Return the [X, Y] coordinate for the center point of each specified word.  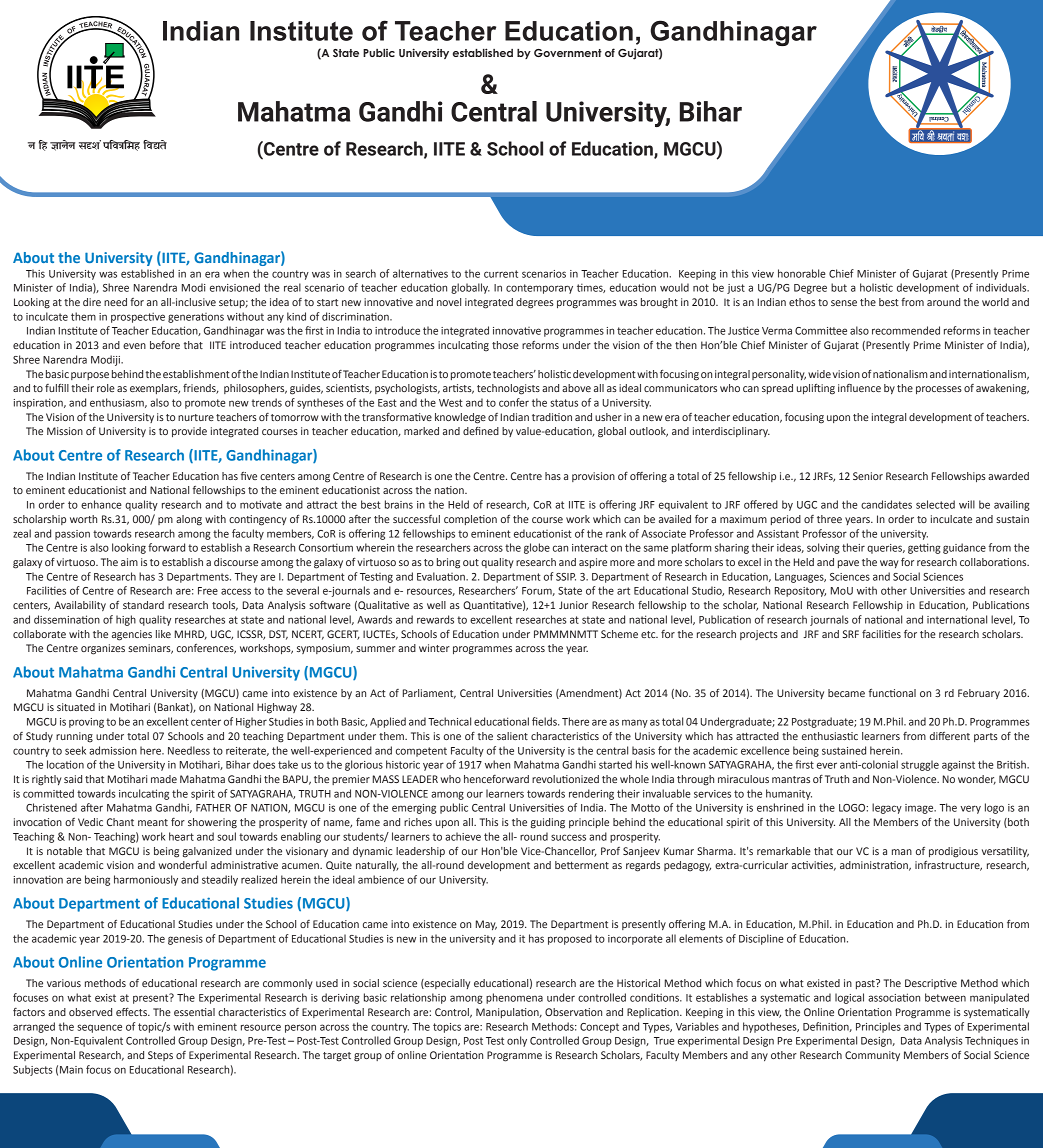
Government [568, 53]
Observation [573, 1012]
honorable [802, 273]
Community [872, 1056]
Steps [160, 1056]
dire [92, 302]
